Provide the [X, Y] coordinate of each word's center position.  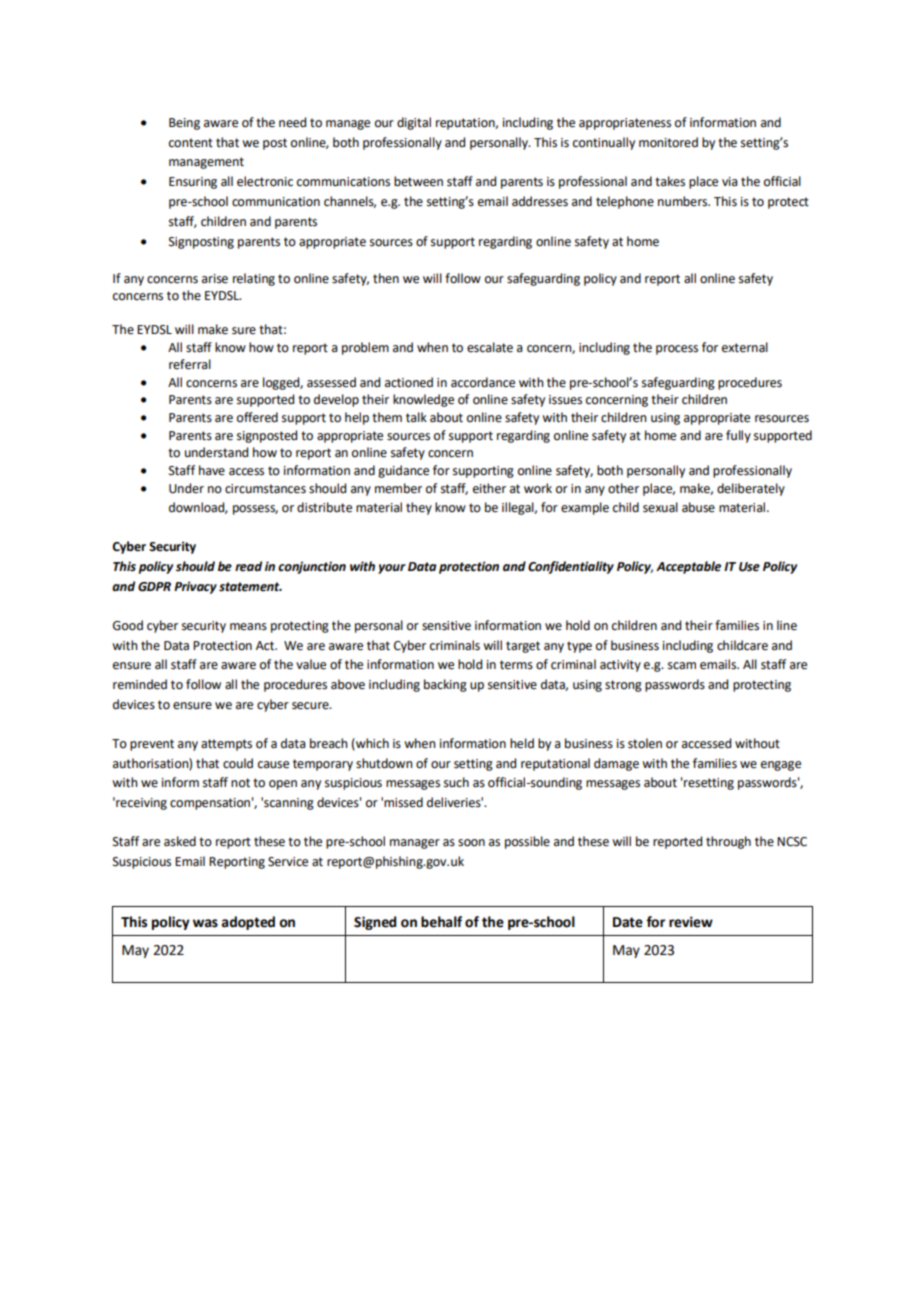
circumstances [265, 489]
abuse [698, 507]
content [191, 143]
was [205, 923]
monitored [668, 142]
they [419, 508]
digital [414, 123]
